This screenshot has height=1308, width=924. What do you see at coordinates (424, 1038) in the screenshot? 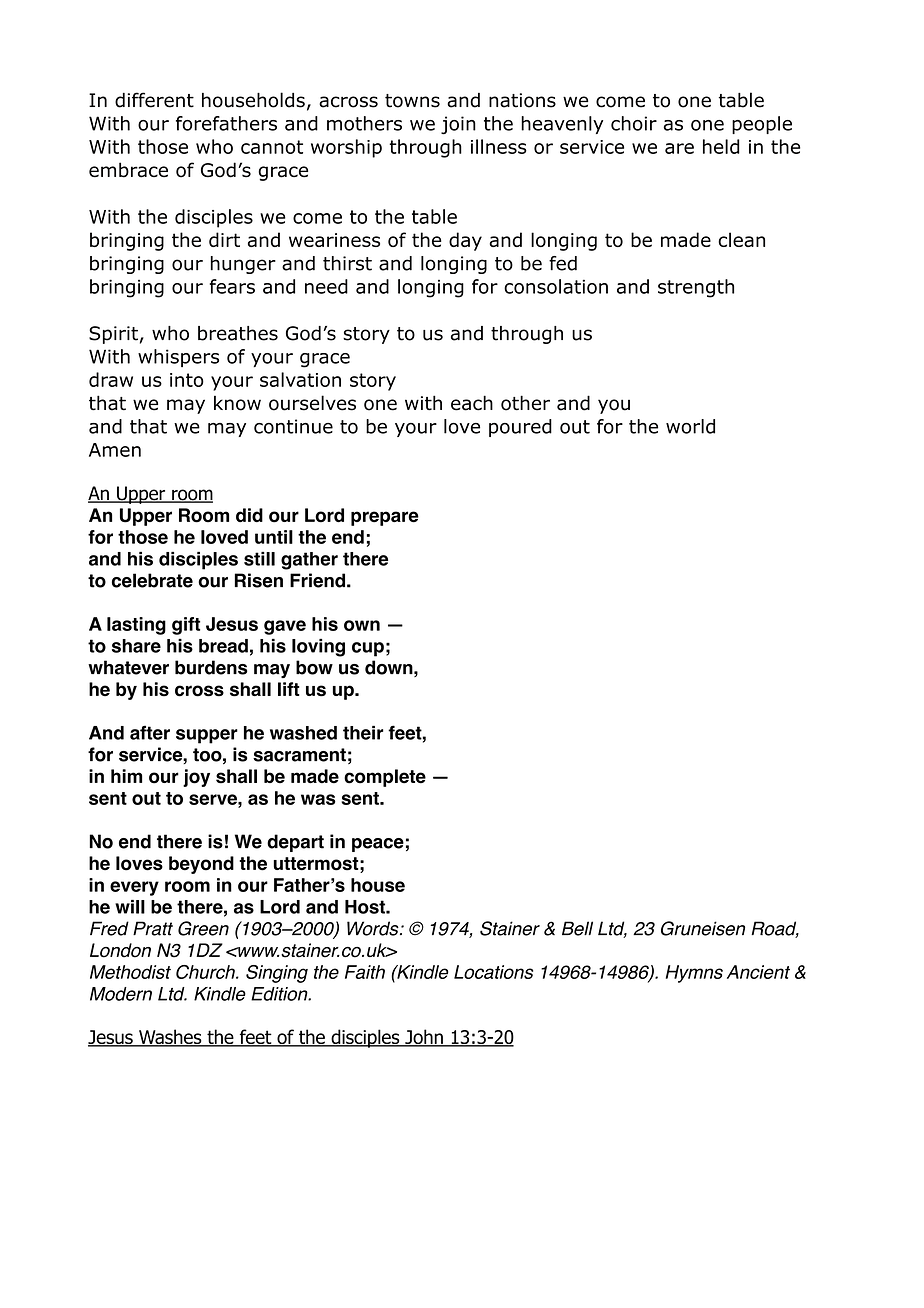
I see `John` at bounding box center [424, 1038].
